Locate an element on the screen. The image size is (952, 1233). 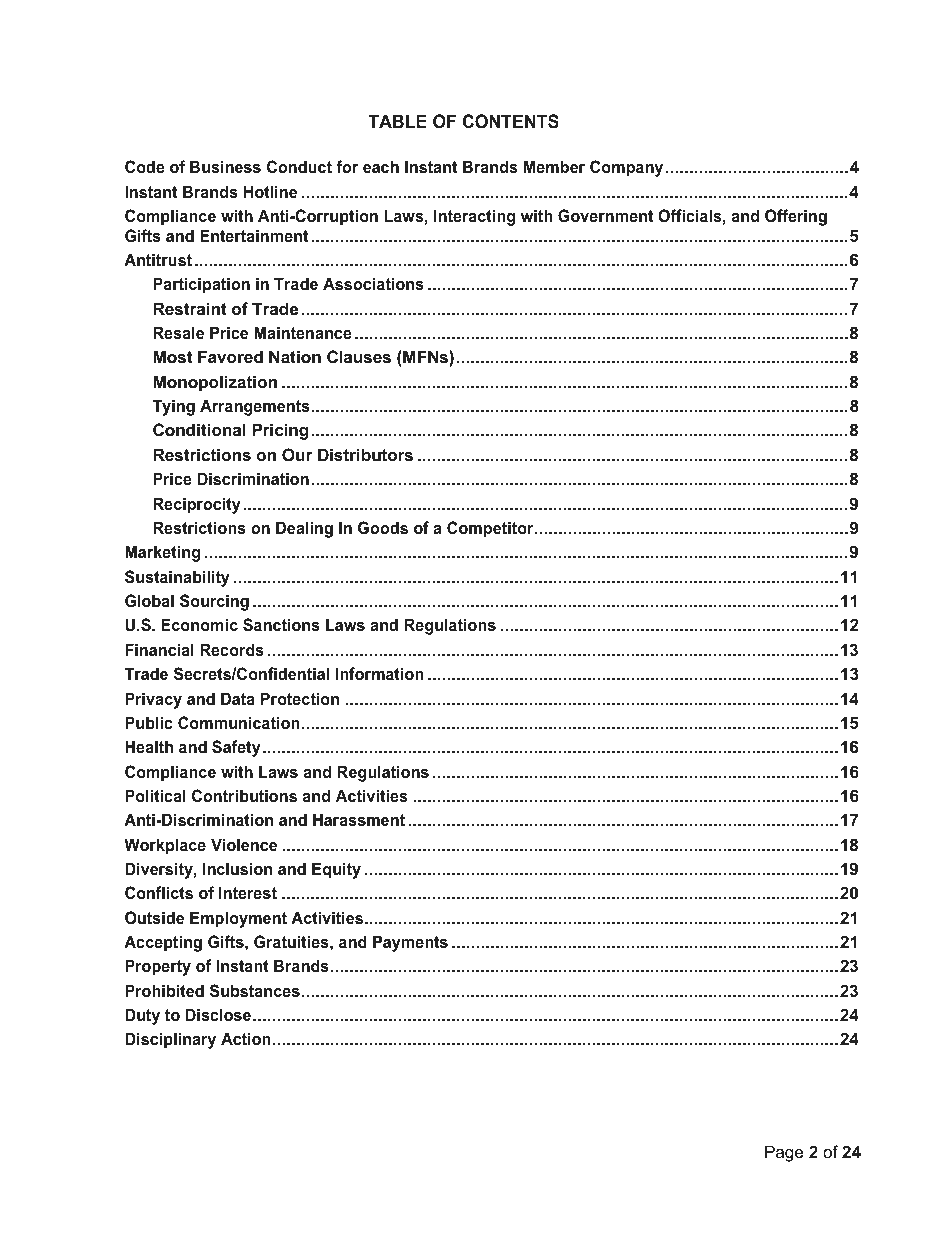
CONTENTS is located at coordinates (511, 121).
